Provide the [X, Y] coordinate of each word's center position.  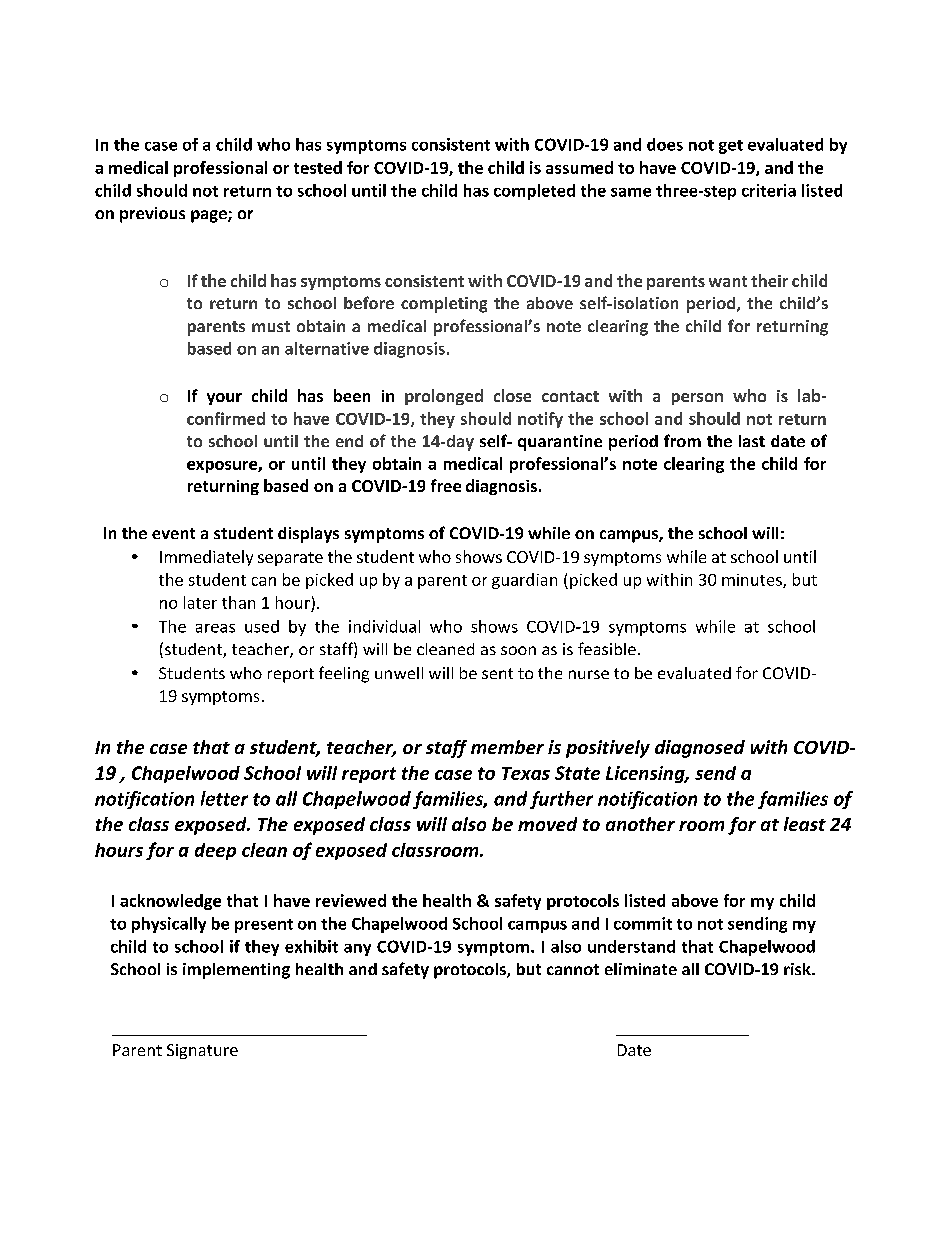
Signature [202, 1051]
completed [534, 192]
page [210, 216]
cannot [573, 969]
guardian [524, 581]
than [238, 602]
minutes [753, 581]
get [731, 147]
